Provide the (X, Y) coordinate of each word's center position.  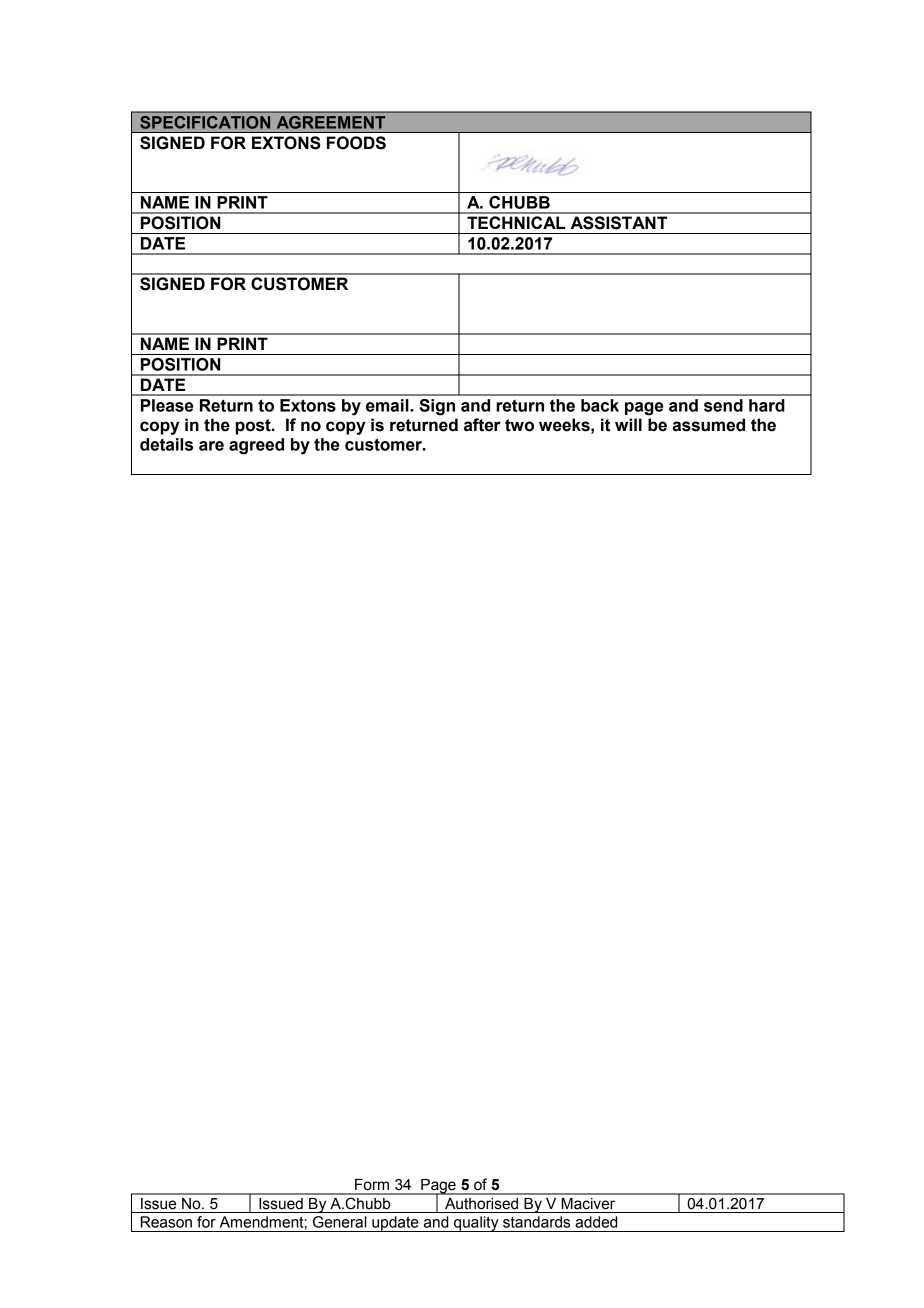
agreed (256, 446)
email (388, 405)
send (723, 405)
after (482, 425)
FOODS (356, 143)
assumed (708, 425)
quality (476, 1224)
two (519, 425)
